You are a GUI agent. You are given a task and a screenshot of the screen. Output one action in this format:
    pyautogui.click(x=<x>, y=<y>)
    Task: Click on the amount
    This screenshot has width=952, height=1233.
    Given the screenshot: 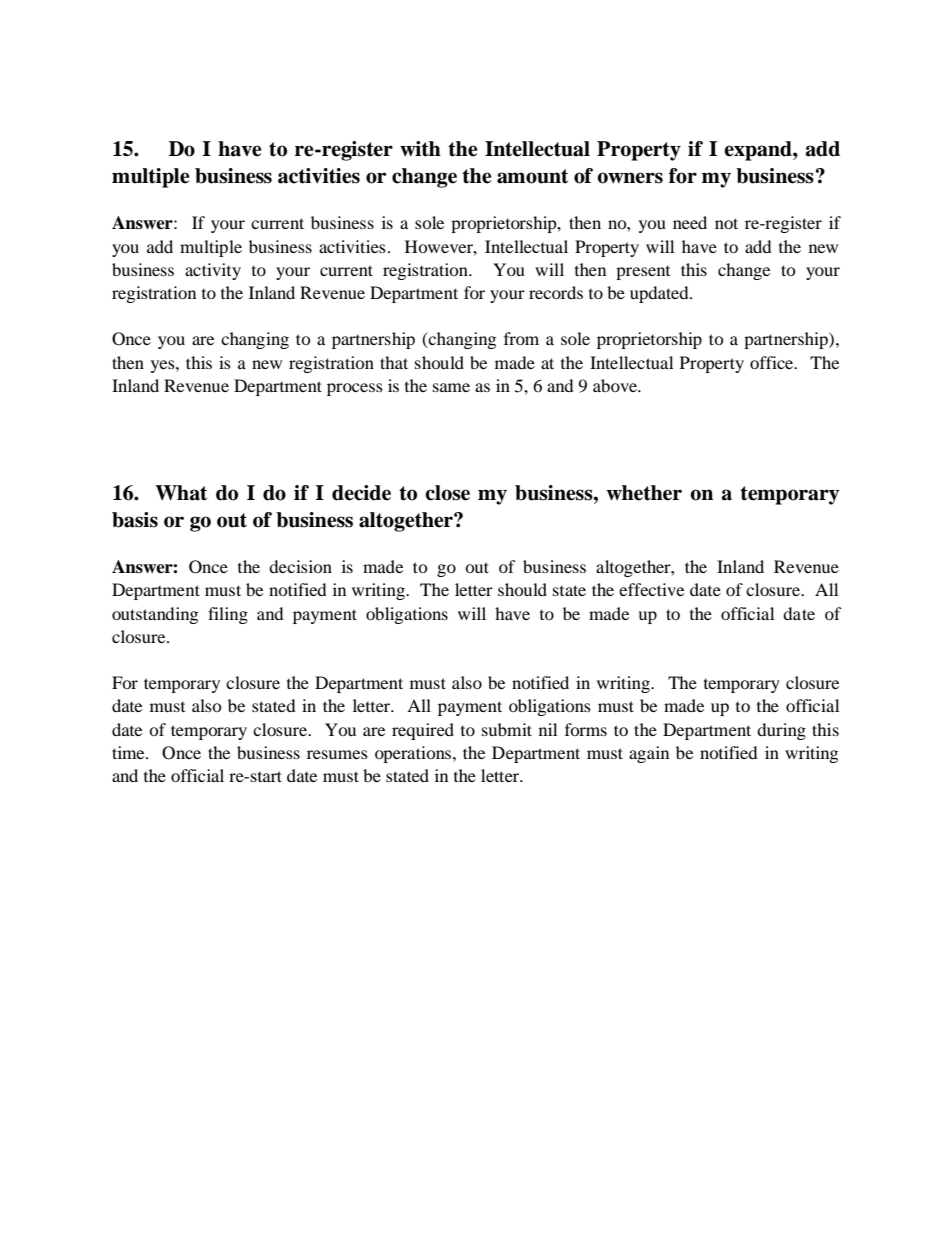 What is the action you would take?
    pyautogui.click(x=532, y=176)
